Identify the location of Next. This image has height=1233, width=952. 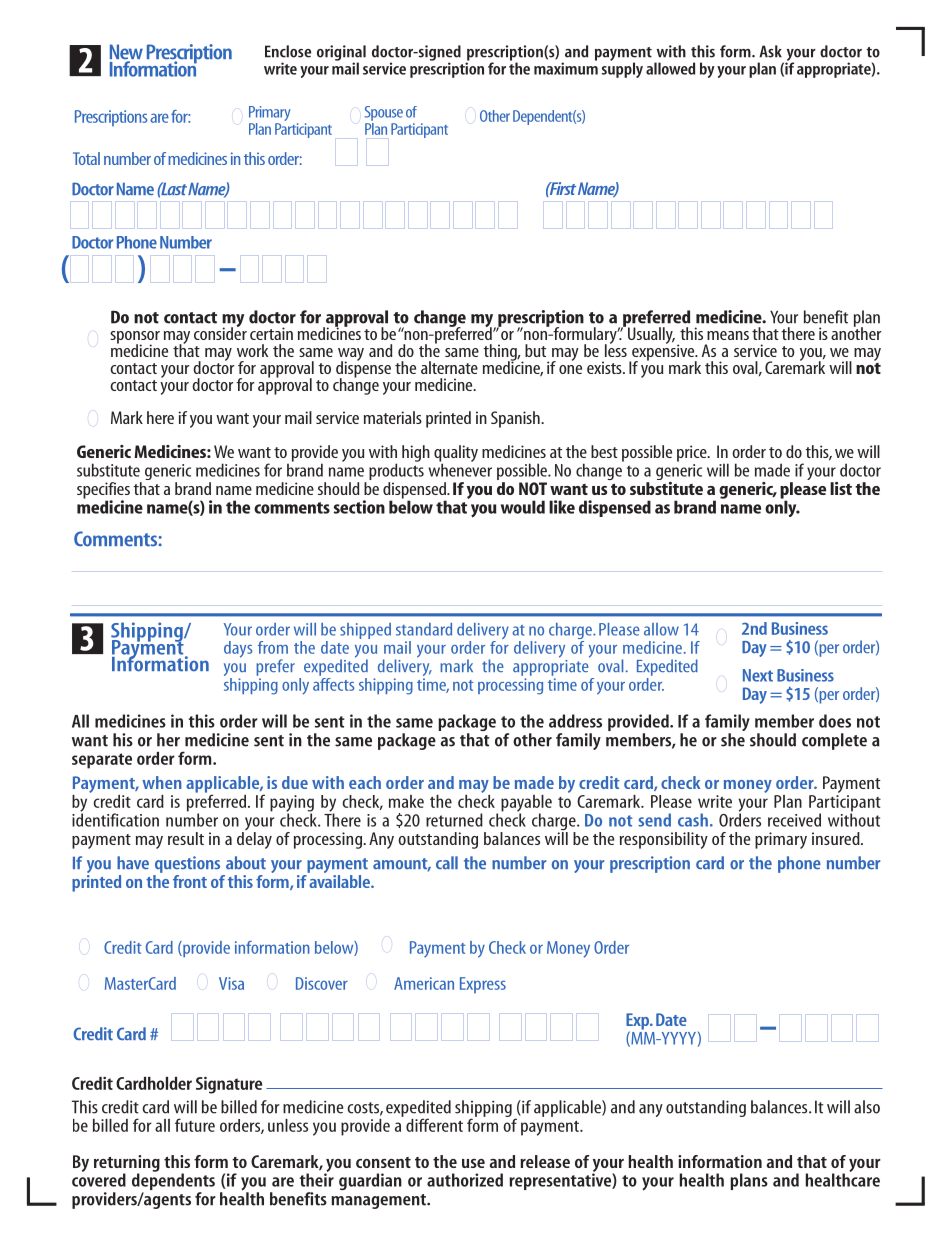
(758, 675).
